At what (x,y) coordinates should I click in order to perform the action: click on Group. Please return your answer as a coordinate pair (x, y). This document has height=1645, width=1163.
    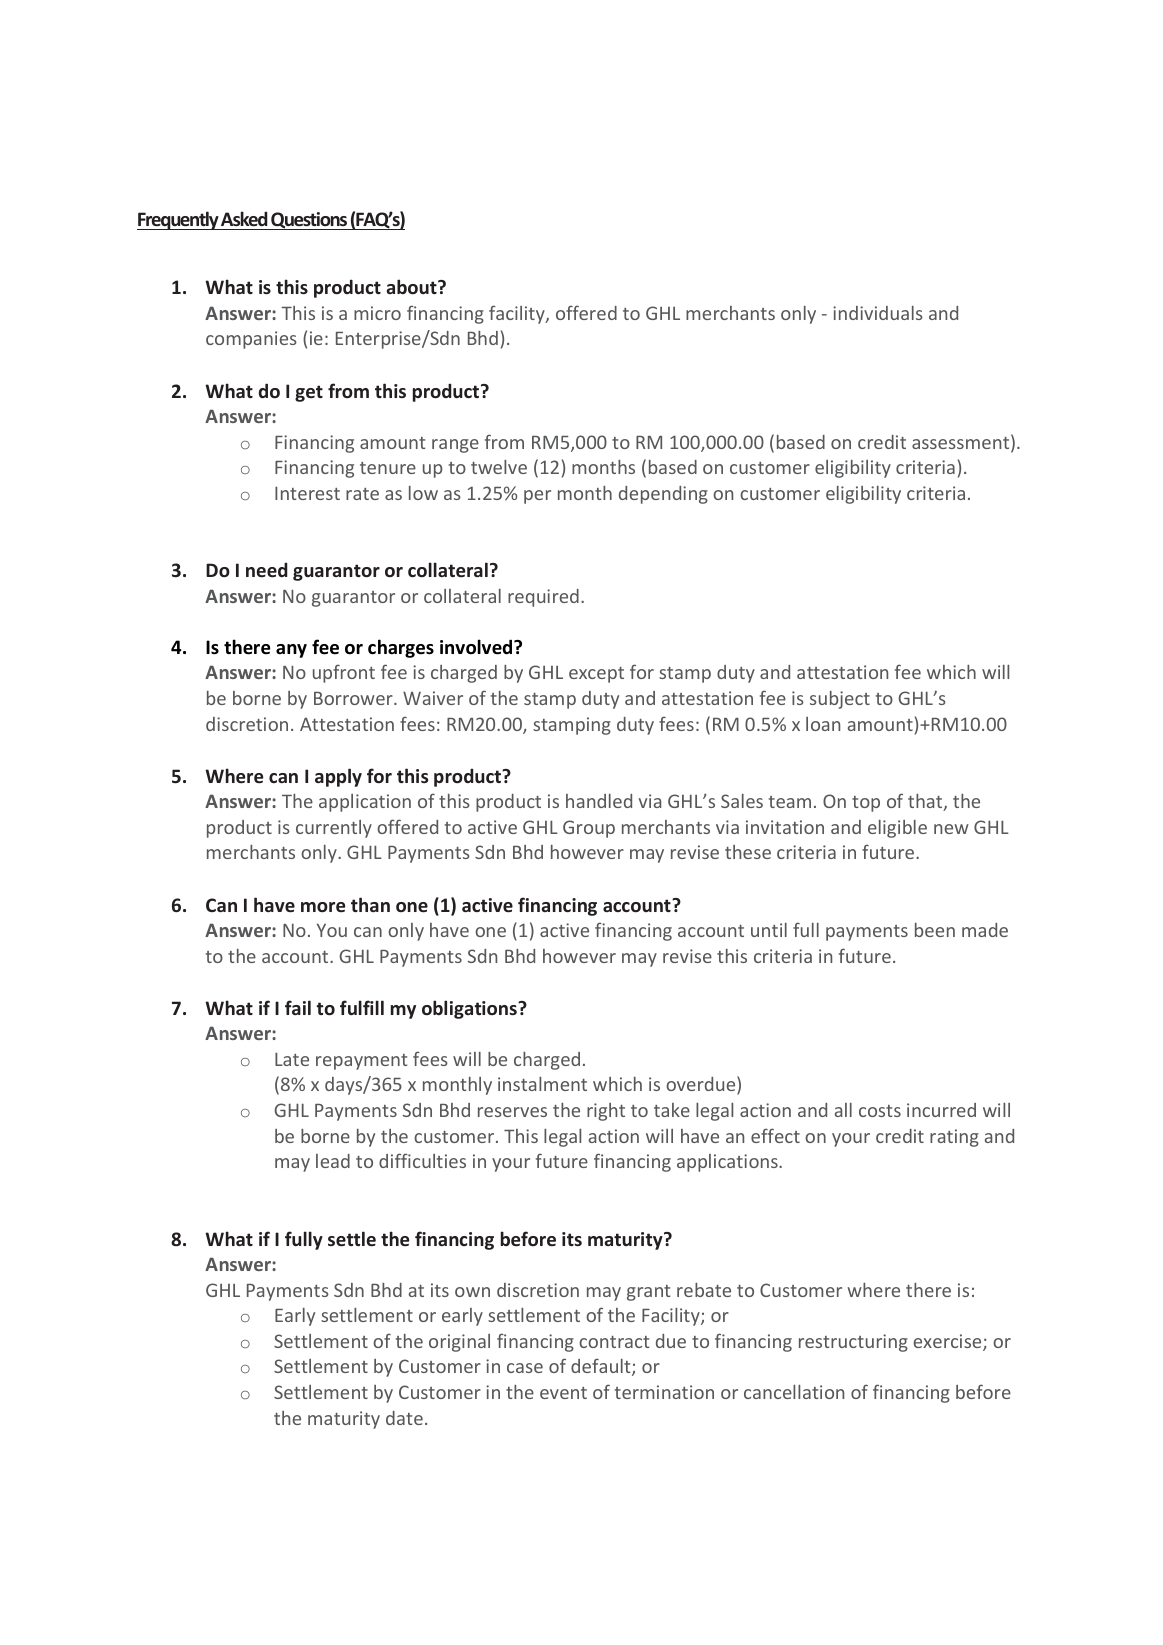
    Looking at the image, I should click on (589, 829).
